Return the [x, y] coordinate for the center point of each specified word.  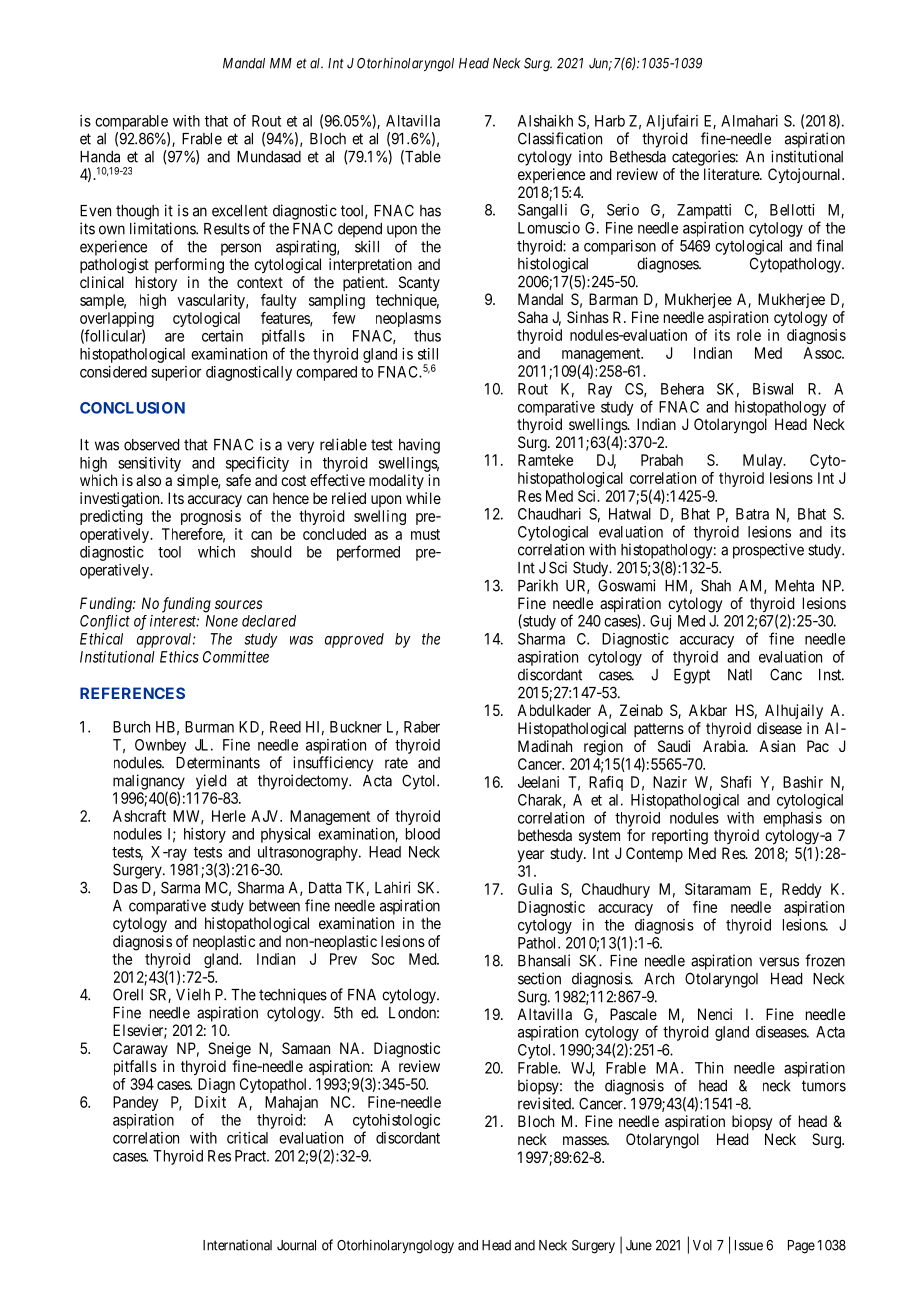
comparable [131, 122]
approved [354, 640]
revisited [545, 1103]
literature [732, 174]
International [237, 1245]
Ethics [179, 657]
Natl [740, 675]
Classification [560, 138]
